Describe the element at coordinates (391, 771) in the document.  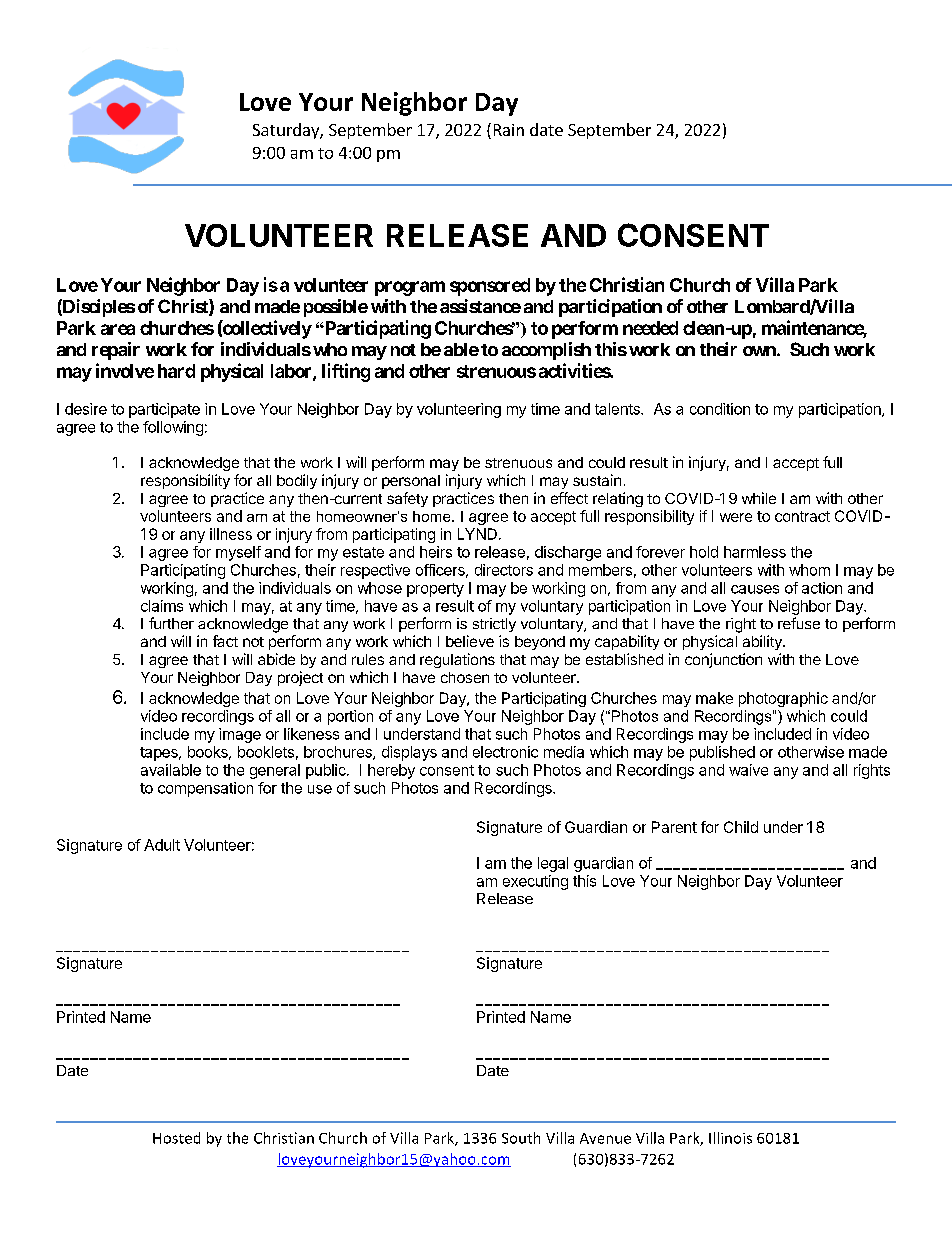
I see `hereby` at that location.
